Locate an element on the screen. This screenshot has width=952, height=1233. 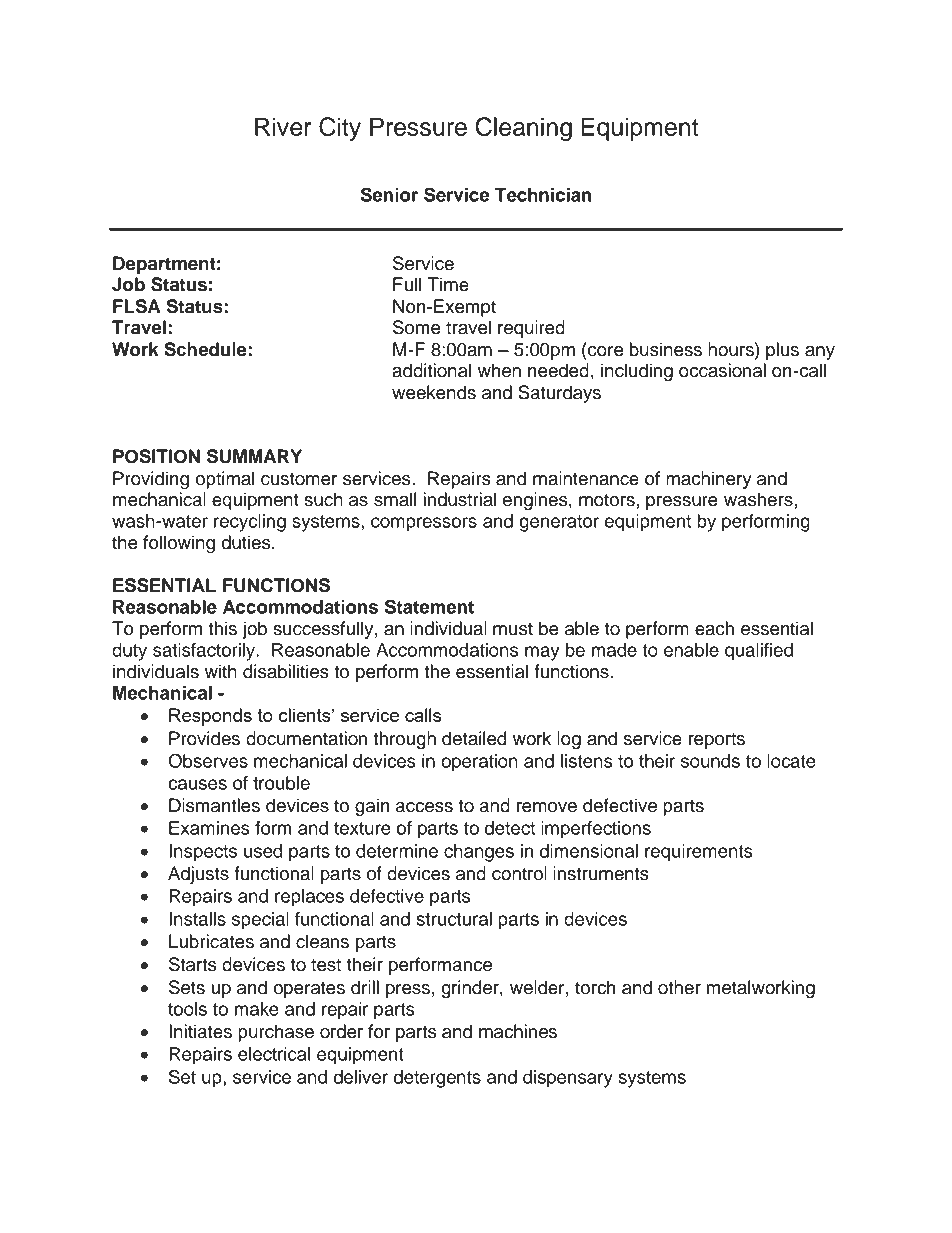
Cleaning is located at coordinates (524, 129).
